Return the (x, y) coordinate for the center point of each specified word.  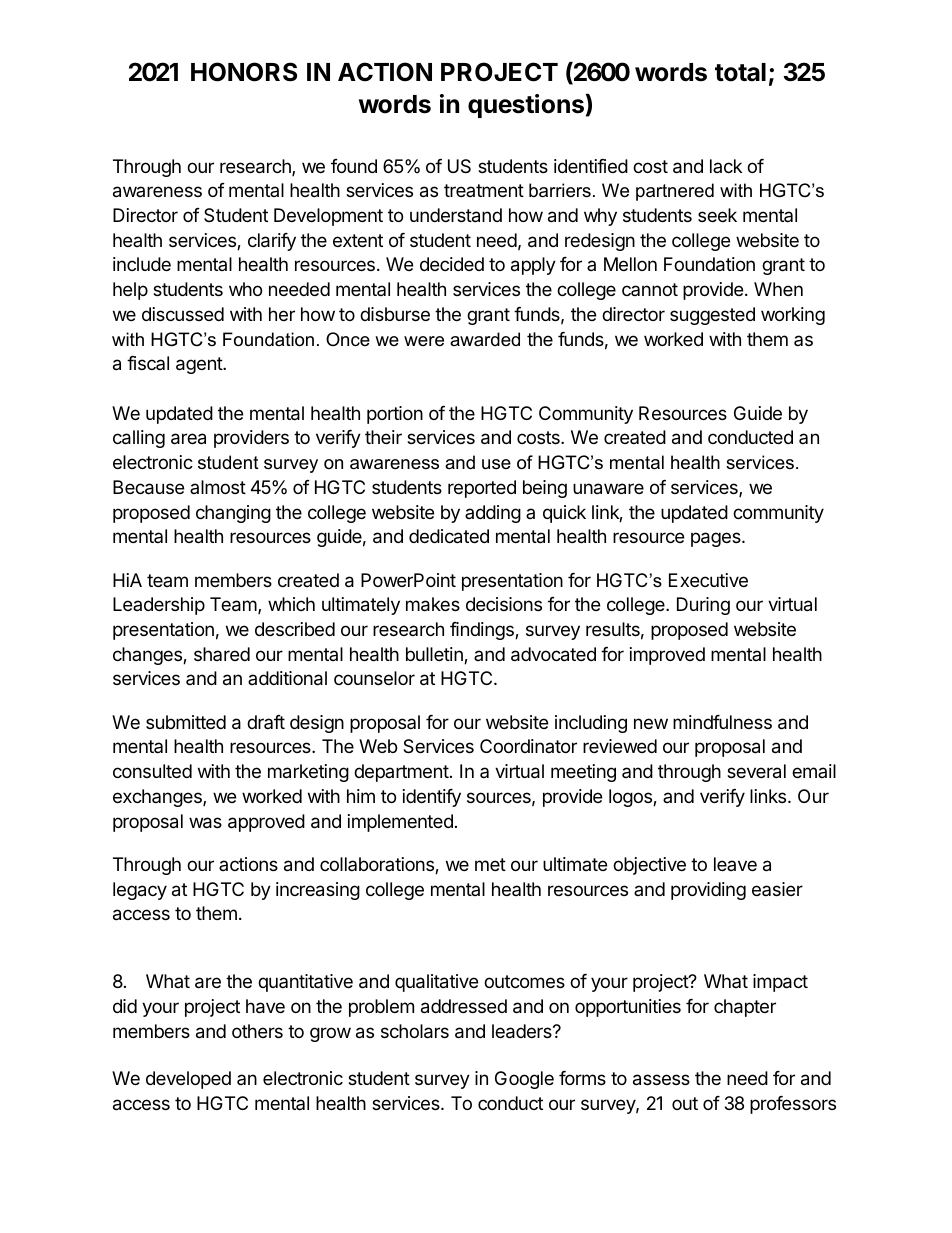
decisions (504, 604)
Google (524, 1080)
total (740, 72)
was (205, 823)
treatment (484, 190)
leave (735, 864)
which (291, 604)
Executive (708, 580)
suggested (712, 316)
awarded (485, 339)
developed (188, 1080)
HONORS (244, 72)
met (490, 864)
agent (200, 365)
